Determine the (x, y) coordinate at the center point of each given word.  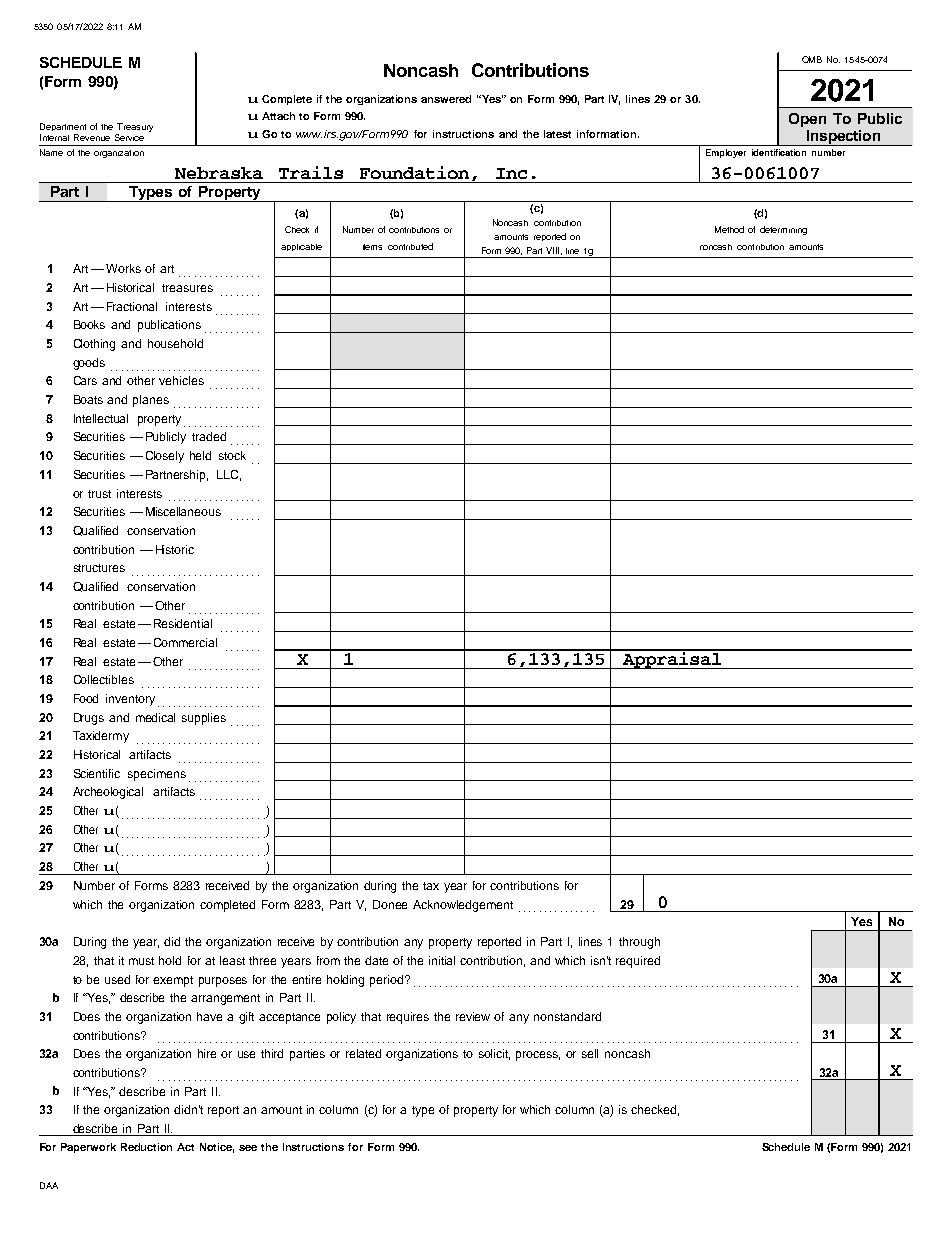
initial (442, 960)
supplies (204, 719)
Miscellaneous (183, 511)
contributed (410, 246)
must (141, 961)
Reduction (146, 1147)
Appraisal (672, 659)
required (638, 962)
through (639, 943)
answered (446, 99)
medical (155, 717)
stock (232, 455)
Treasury (134, 129)
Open (807, 120)
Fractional (132, 306)
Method (729, 229)
